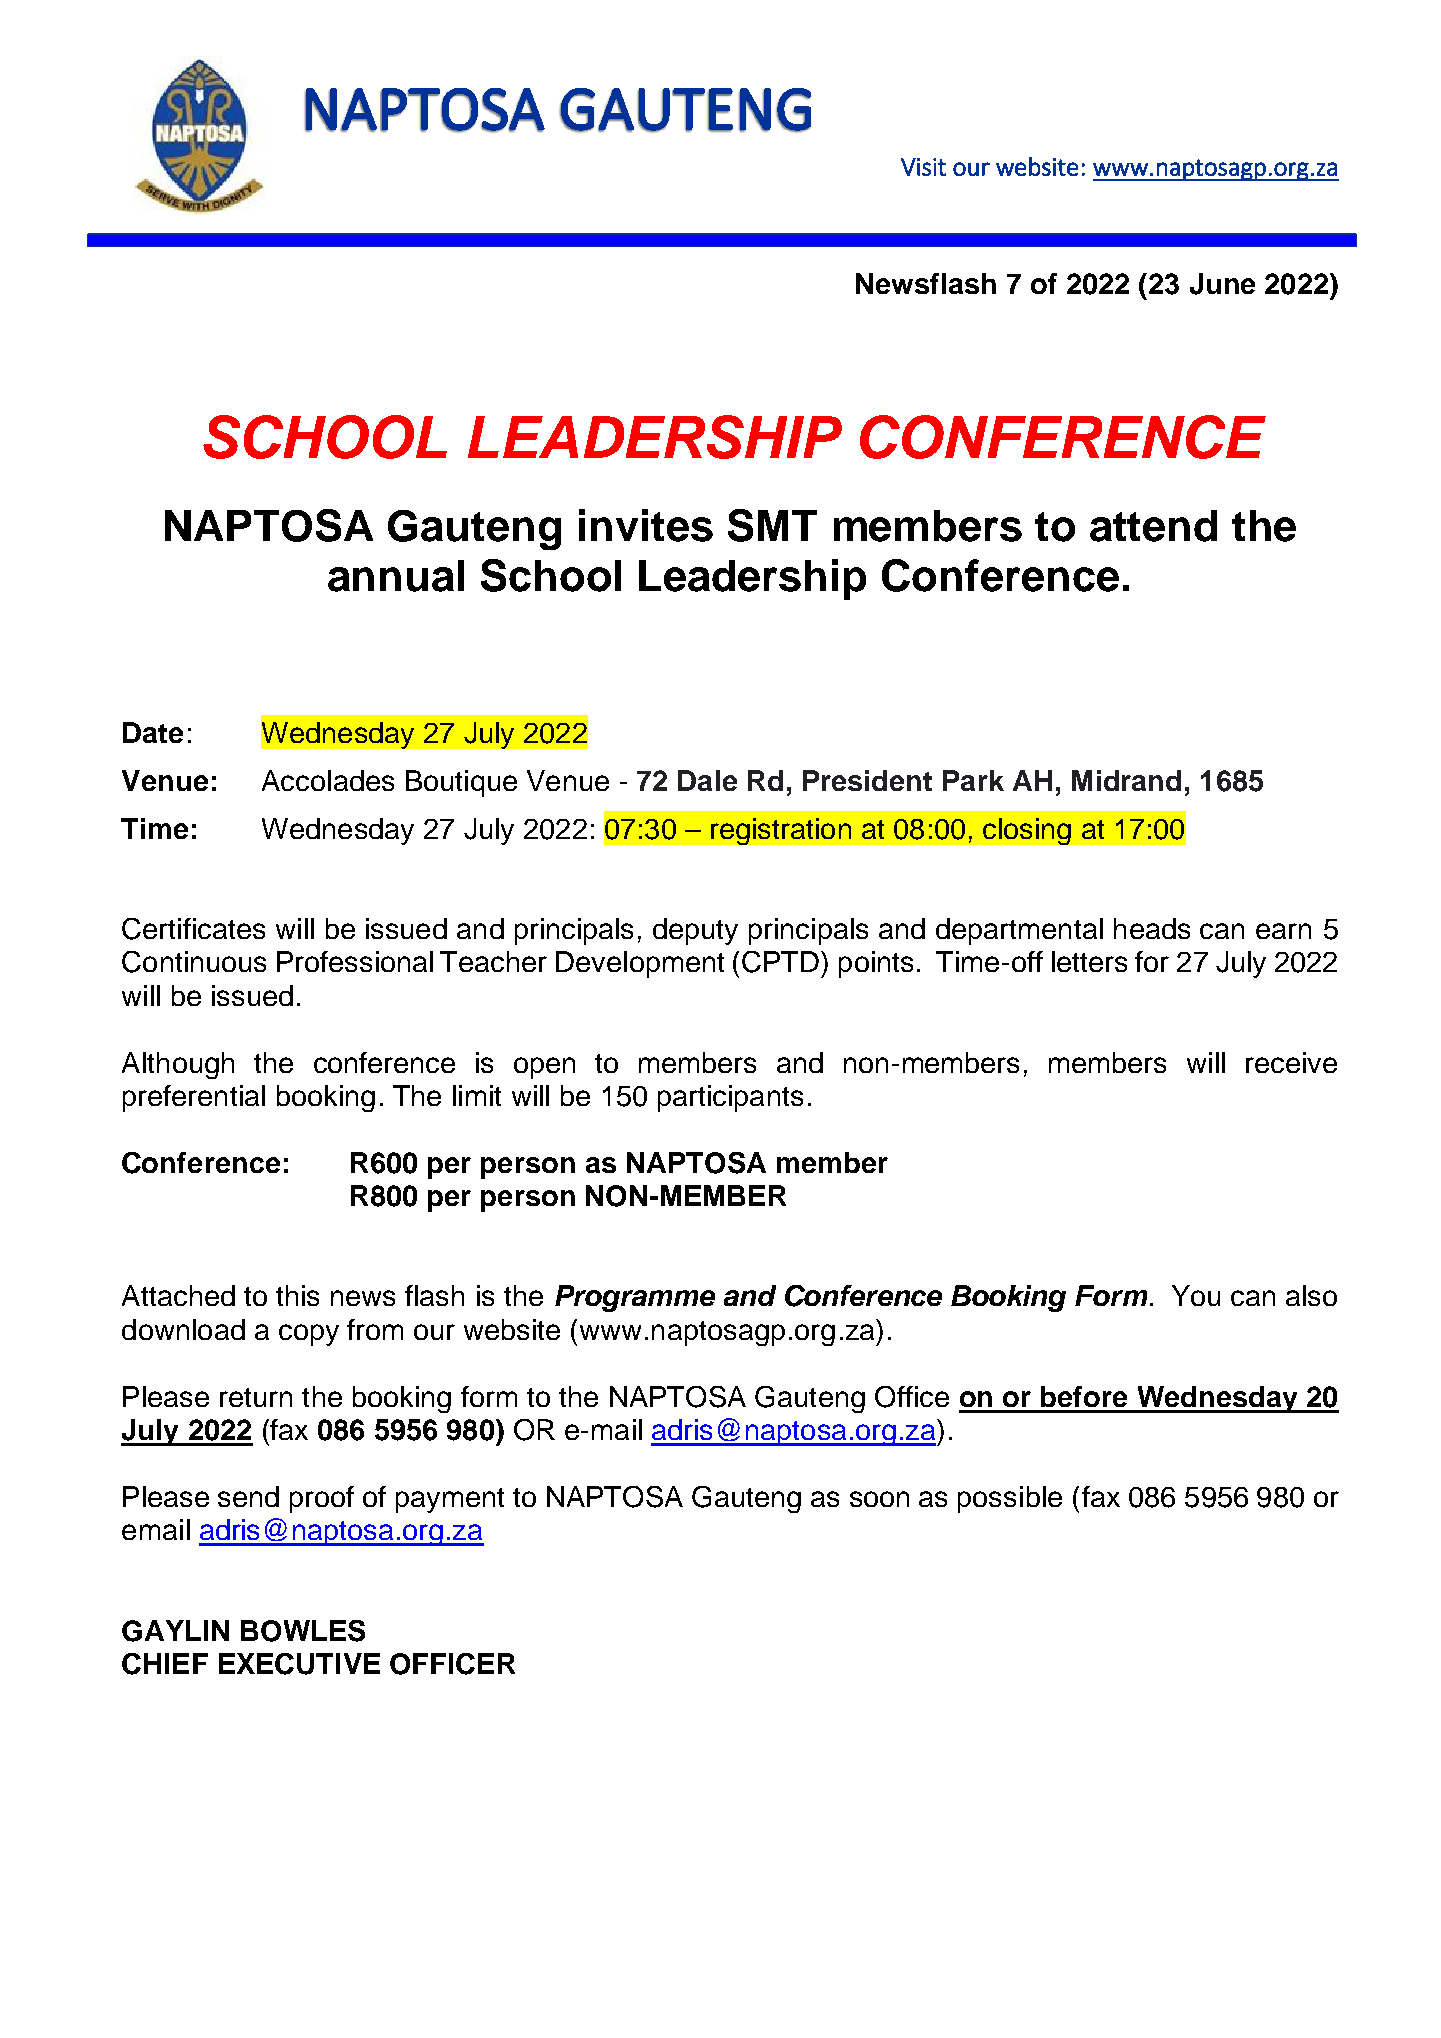 This page has width=1441, height=2038. What do you see at coordinates (396, 576) in the page?
I see `annual` at bounding box center [396, 576].
